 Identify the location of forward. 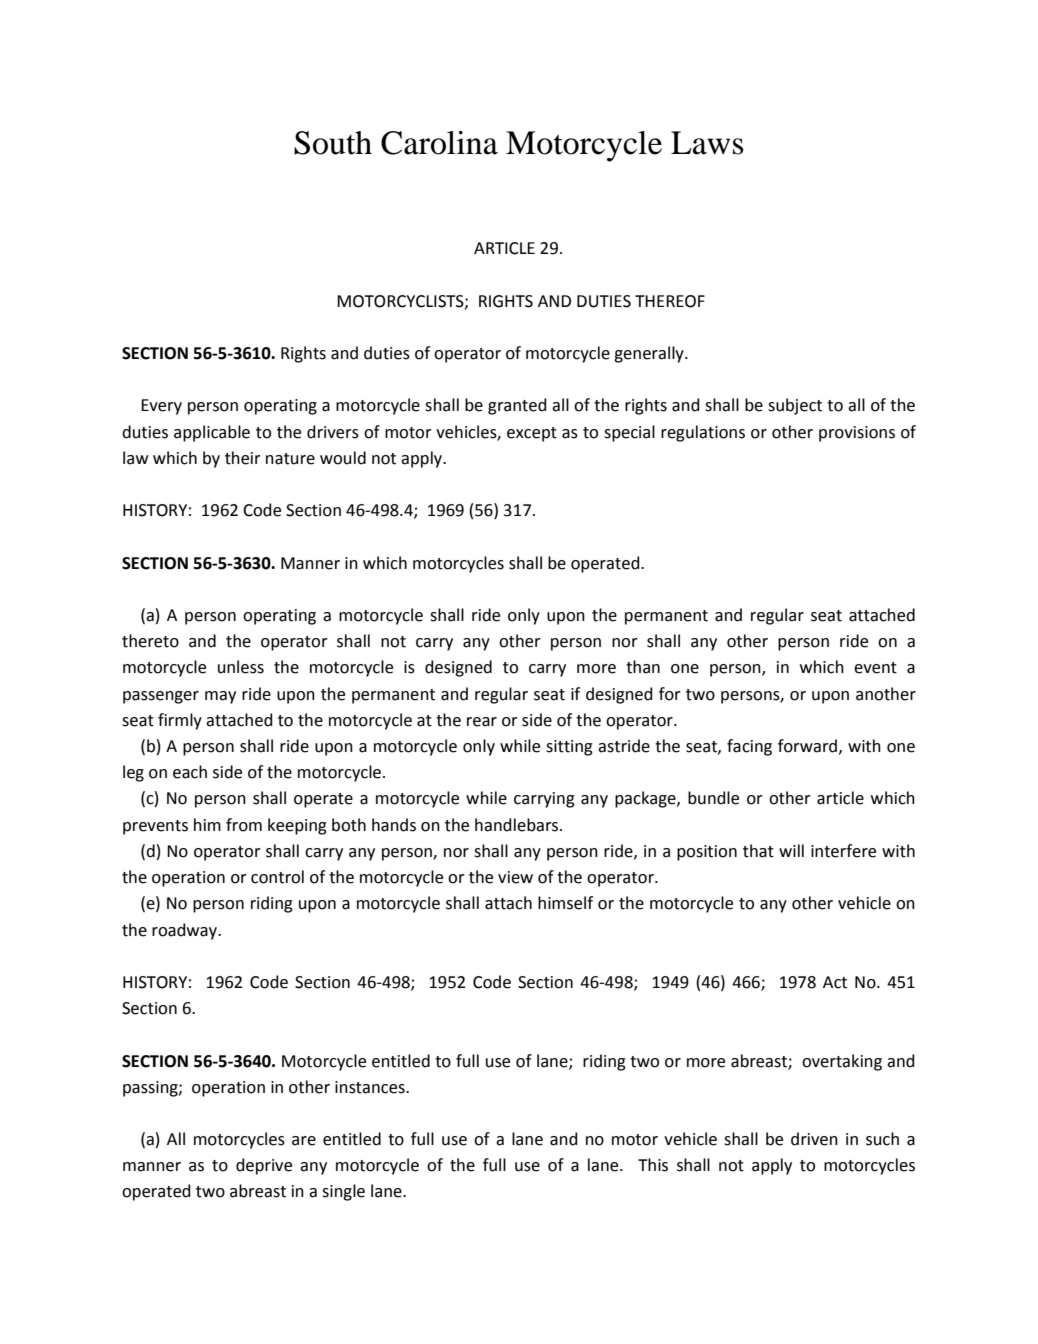
(807, 746).
